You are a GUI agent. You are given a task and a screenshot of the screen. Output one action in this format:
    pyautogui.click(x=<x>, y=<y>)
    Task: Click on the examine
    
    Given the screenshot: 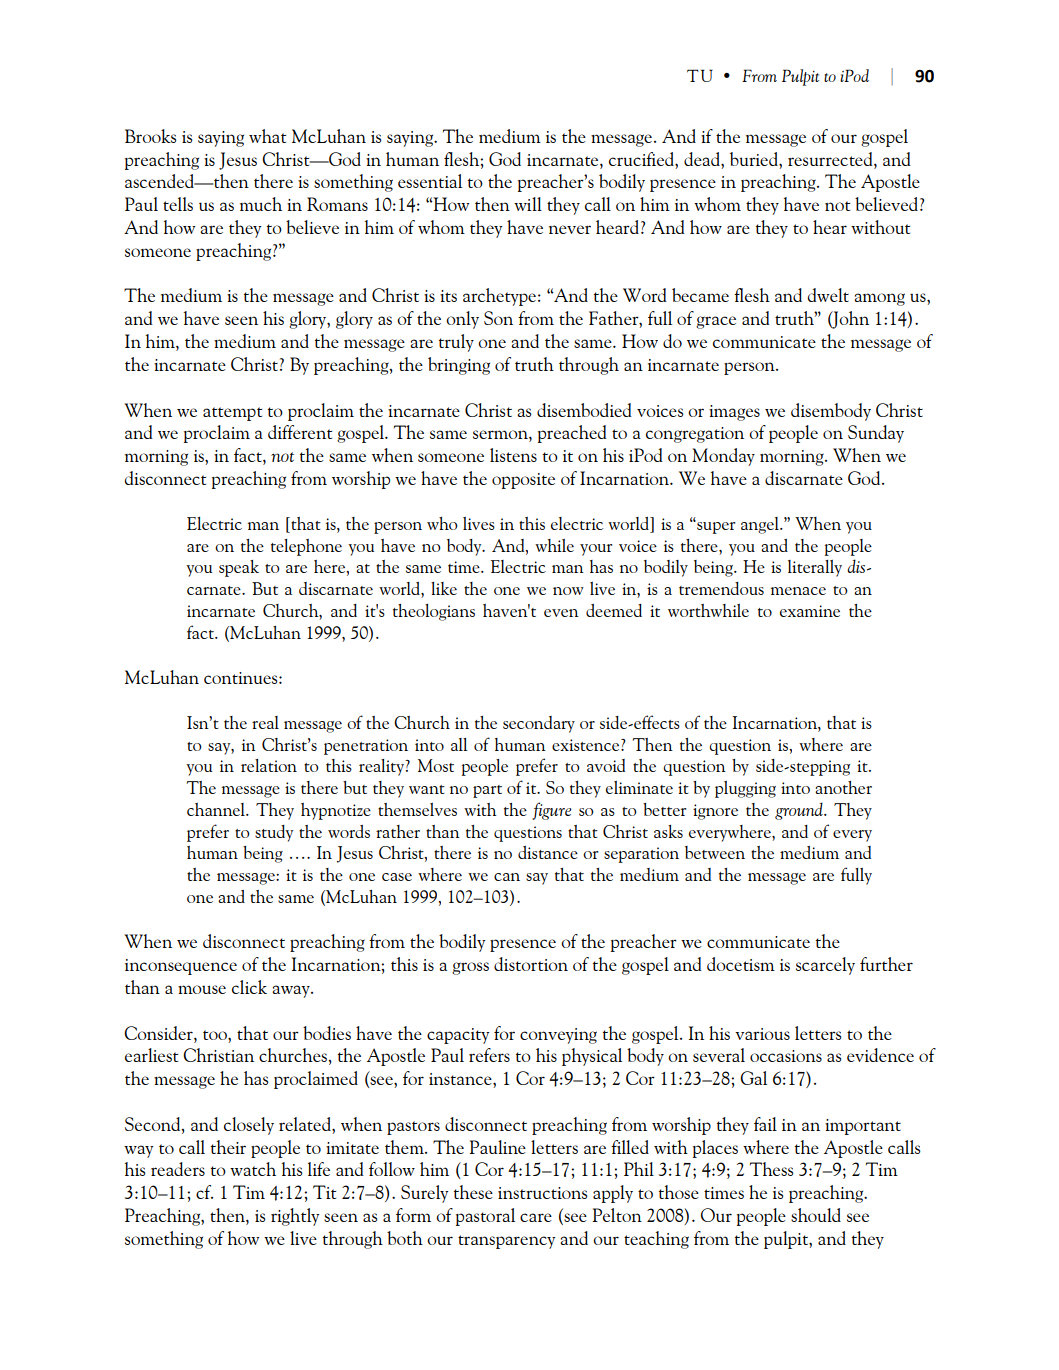 What is the action you would take?
    pyautogui.click(x=810, y=611)
